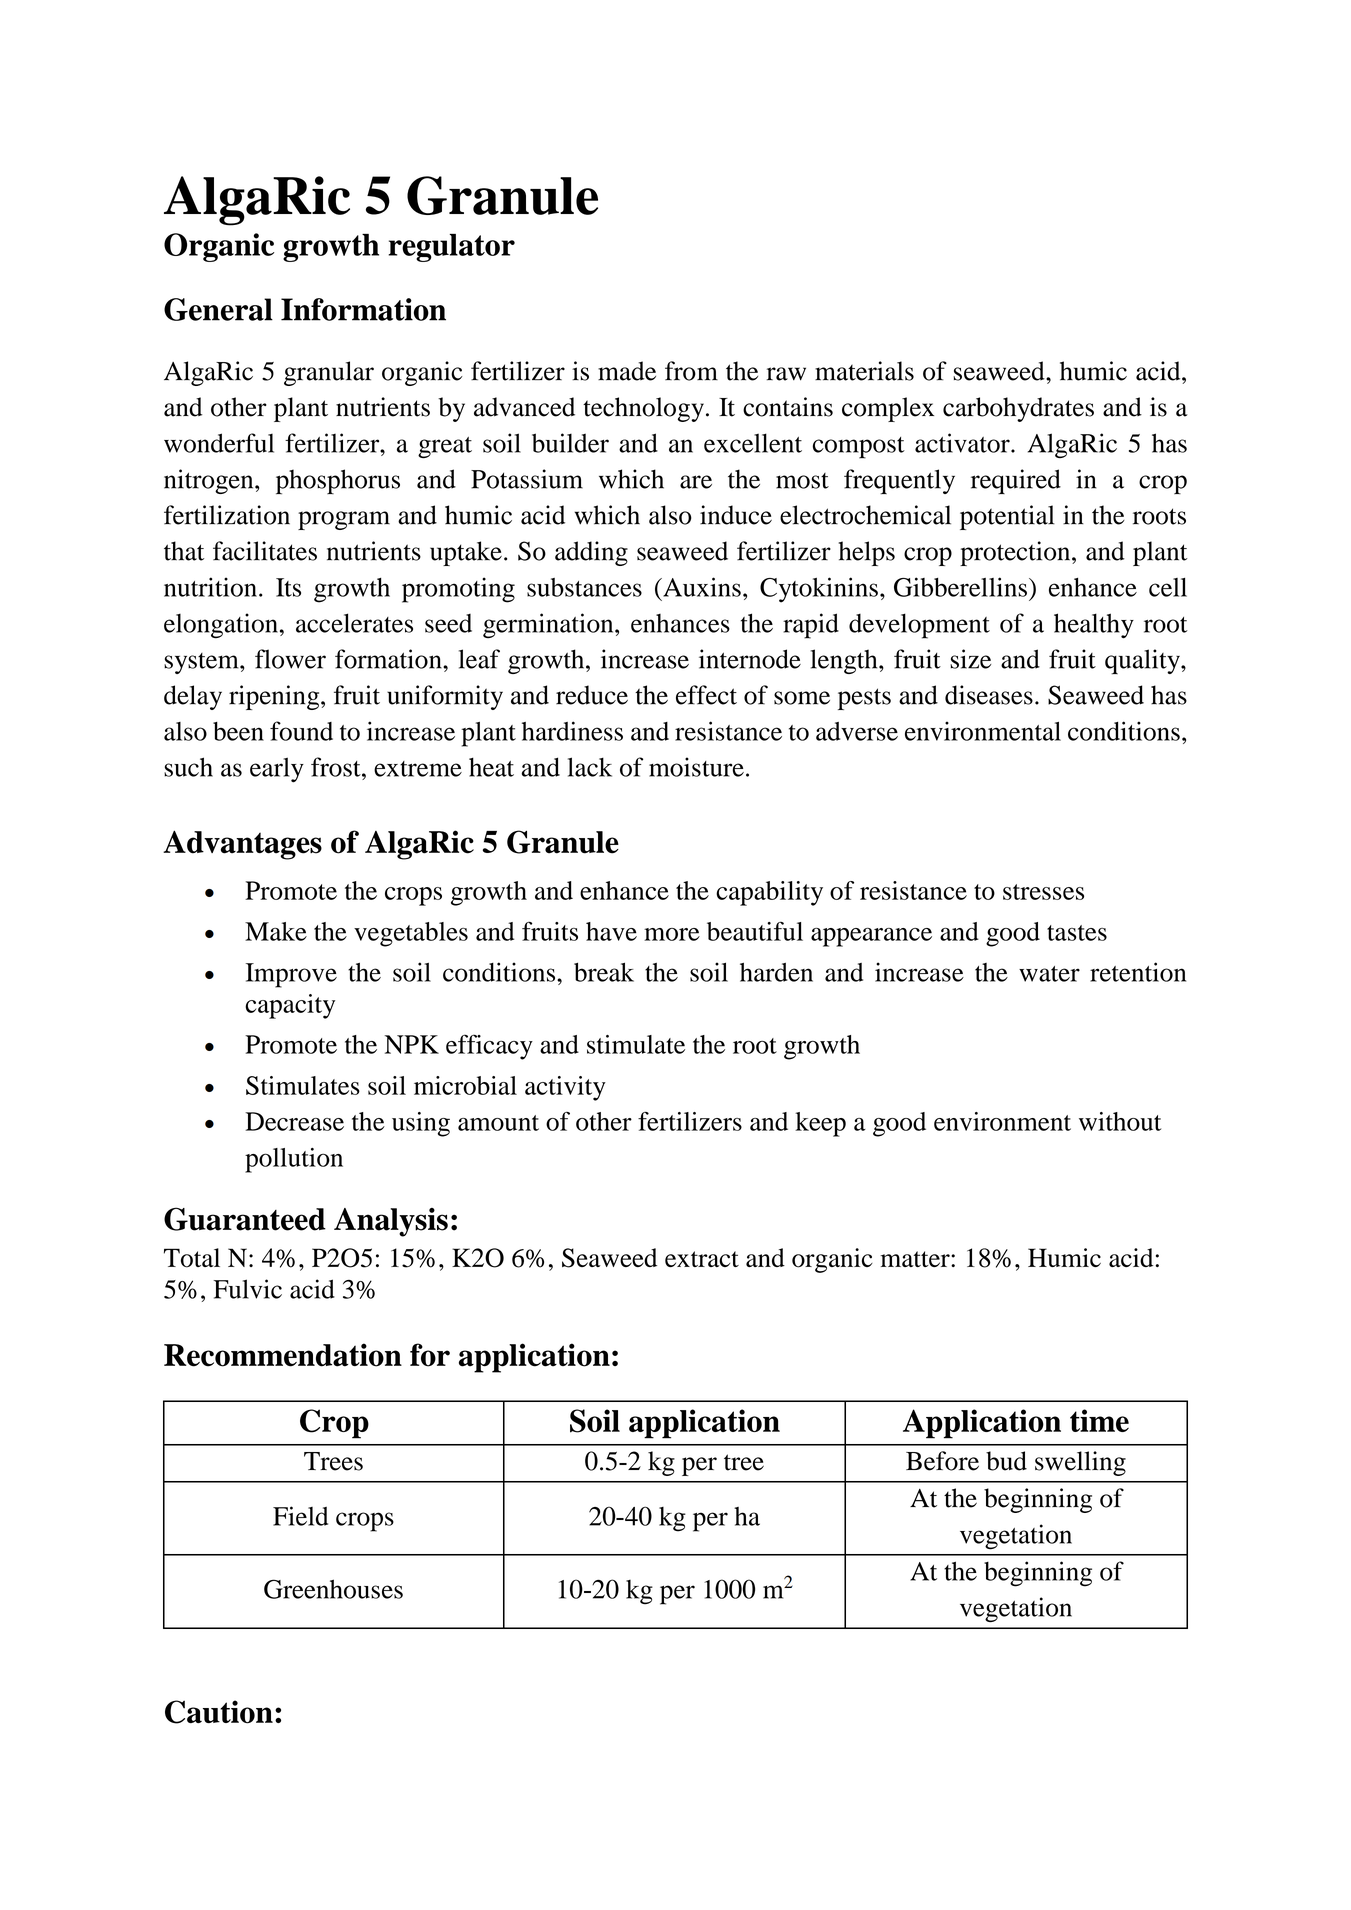 The width and height of the screenshot is (1351, 1910). Describe the element at coordinates (291, 975) in the screenshot. I see `Improve` at that location.
